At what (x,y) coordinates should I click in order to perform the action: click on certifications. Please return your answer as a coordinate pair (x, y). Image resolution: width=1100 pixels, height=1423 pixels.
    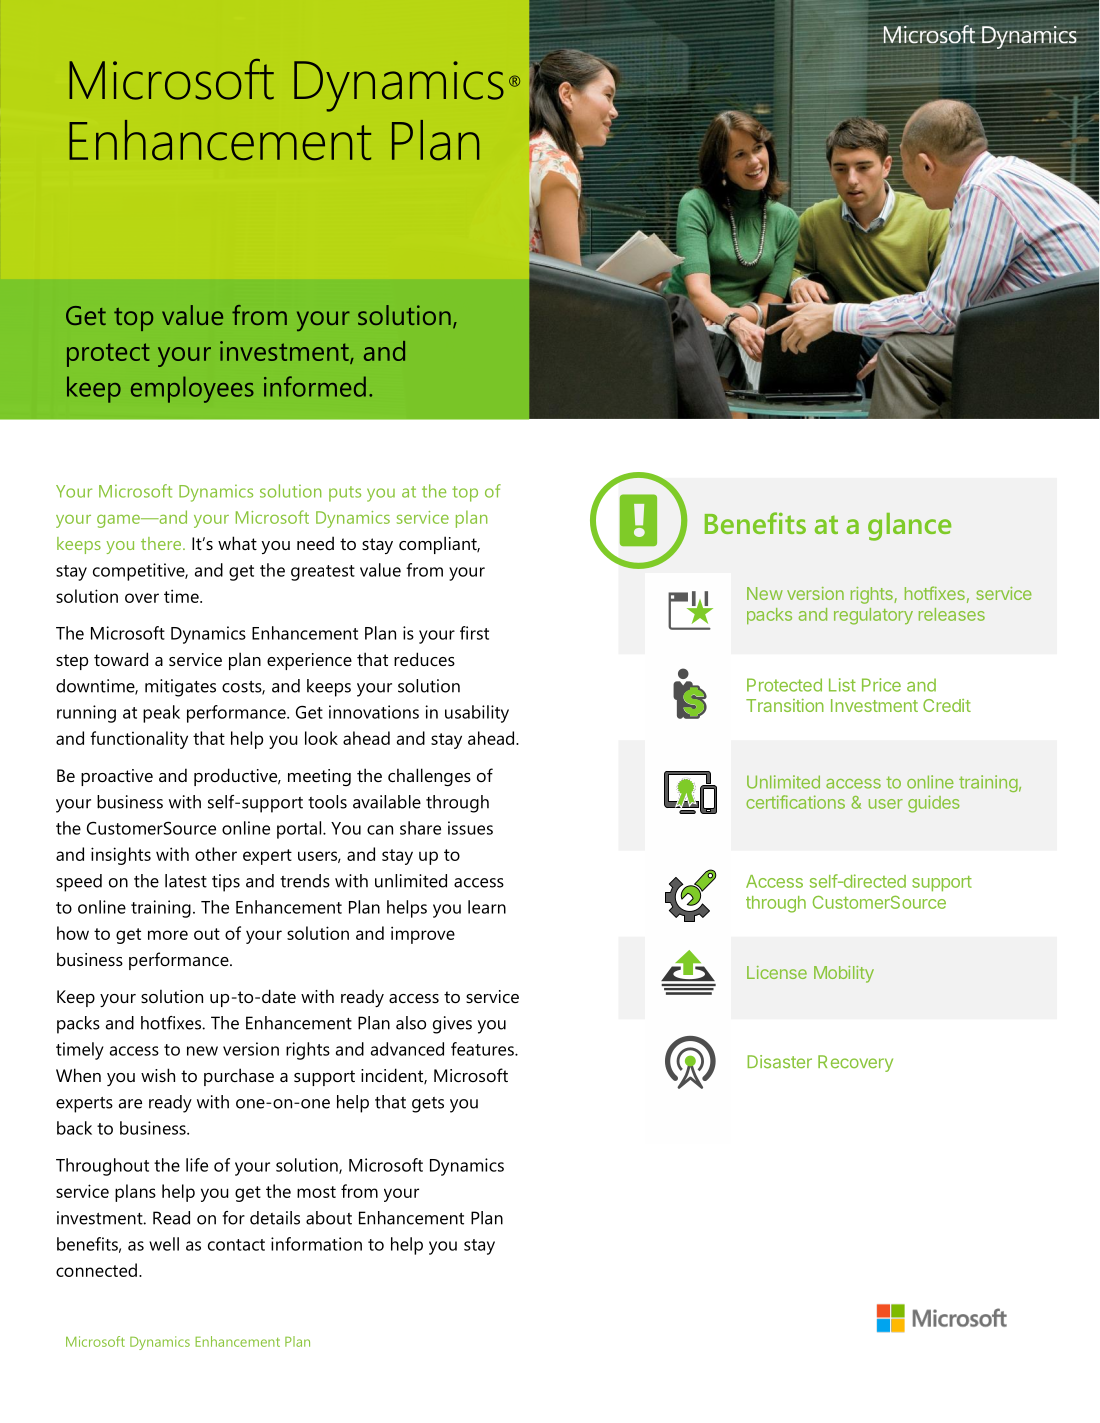
    Looking at the image, I should click on (795, 802).
